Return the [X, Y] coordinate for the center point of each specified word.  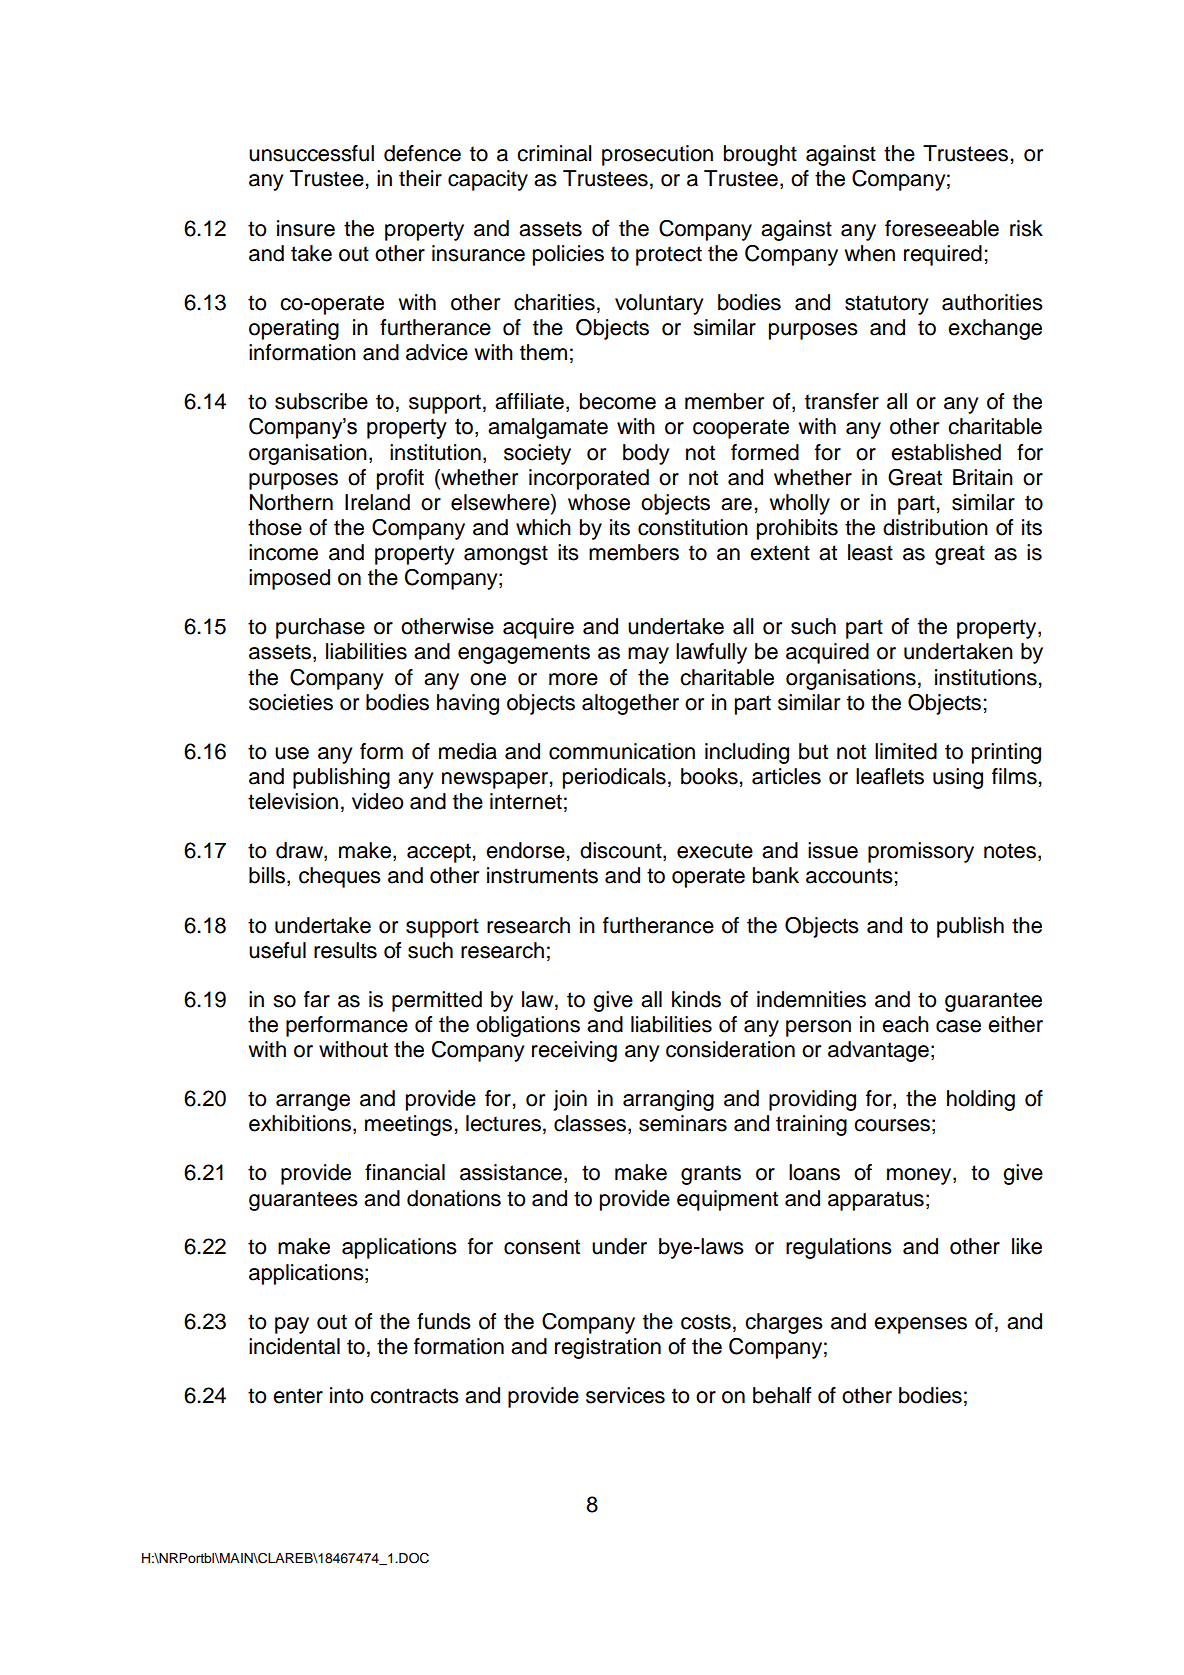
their [420, 178]
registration [608, 1348]
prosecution [657, 155]
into [347, 1395]
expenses [920, 1325]
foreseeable [942, 228]
